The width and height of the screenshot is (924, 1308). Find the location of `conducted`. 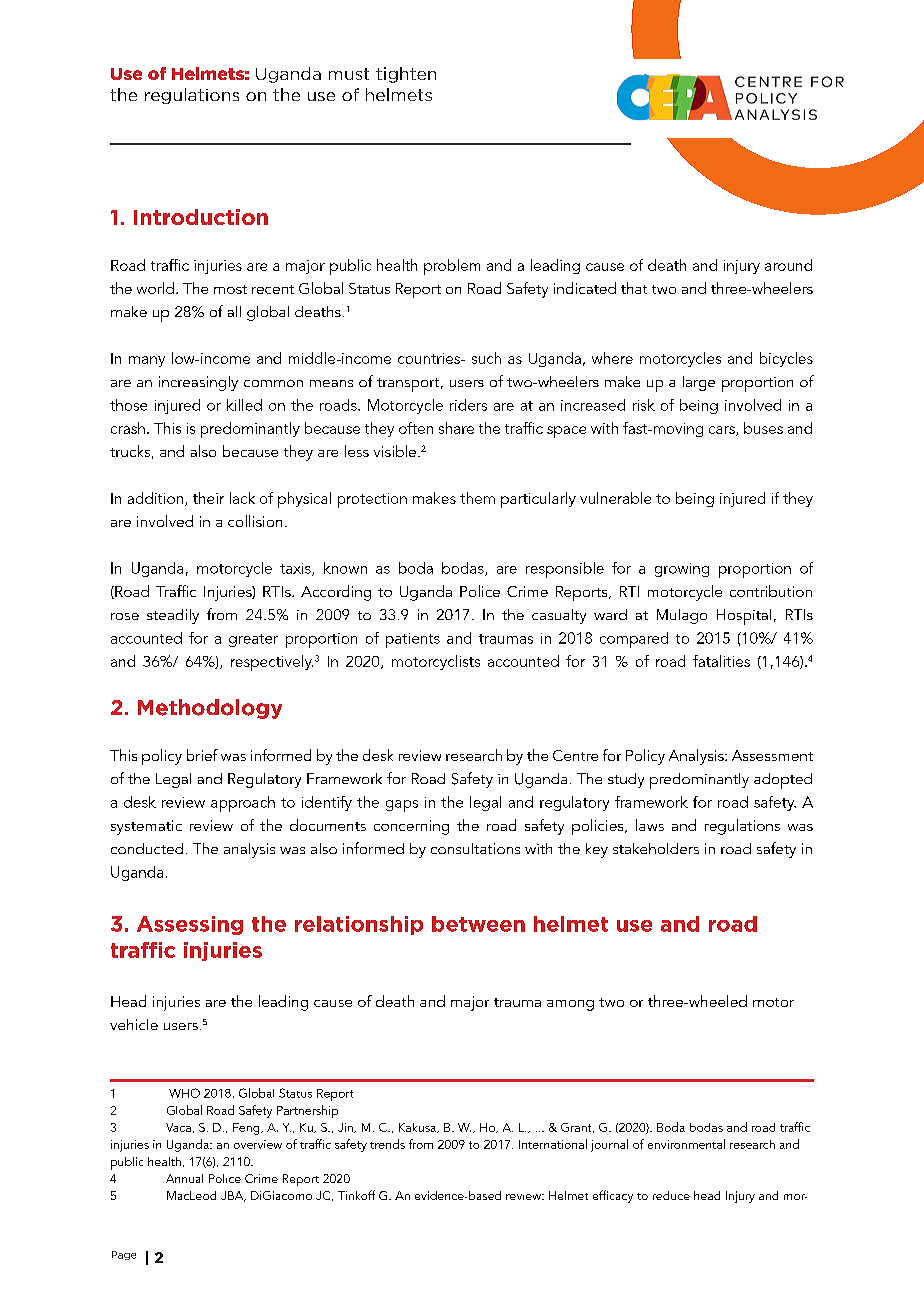

conducted is located at coordinates (147, 848).
